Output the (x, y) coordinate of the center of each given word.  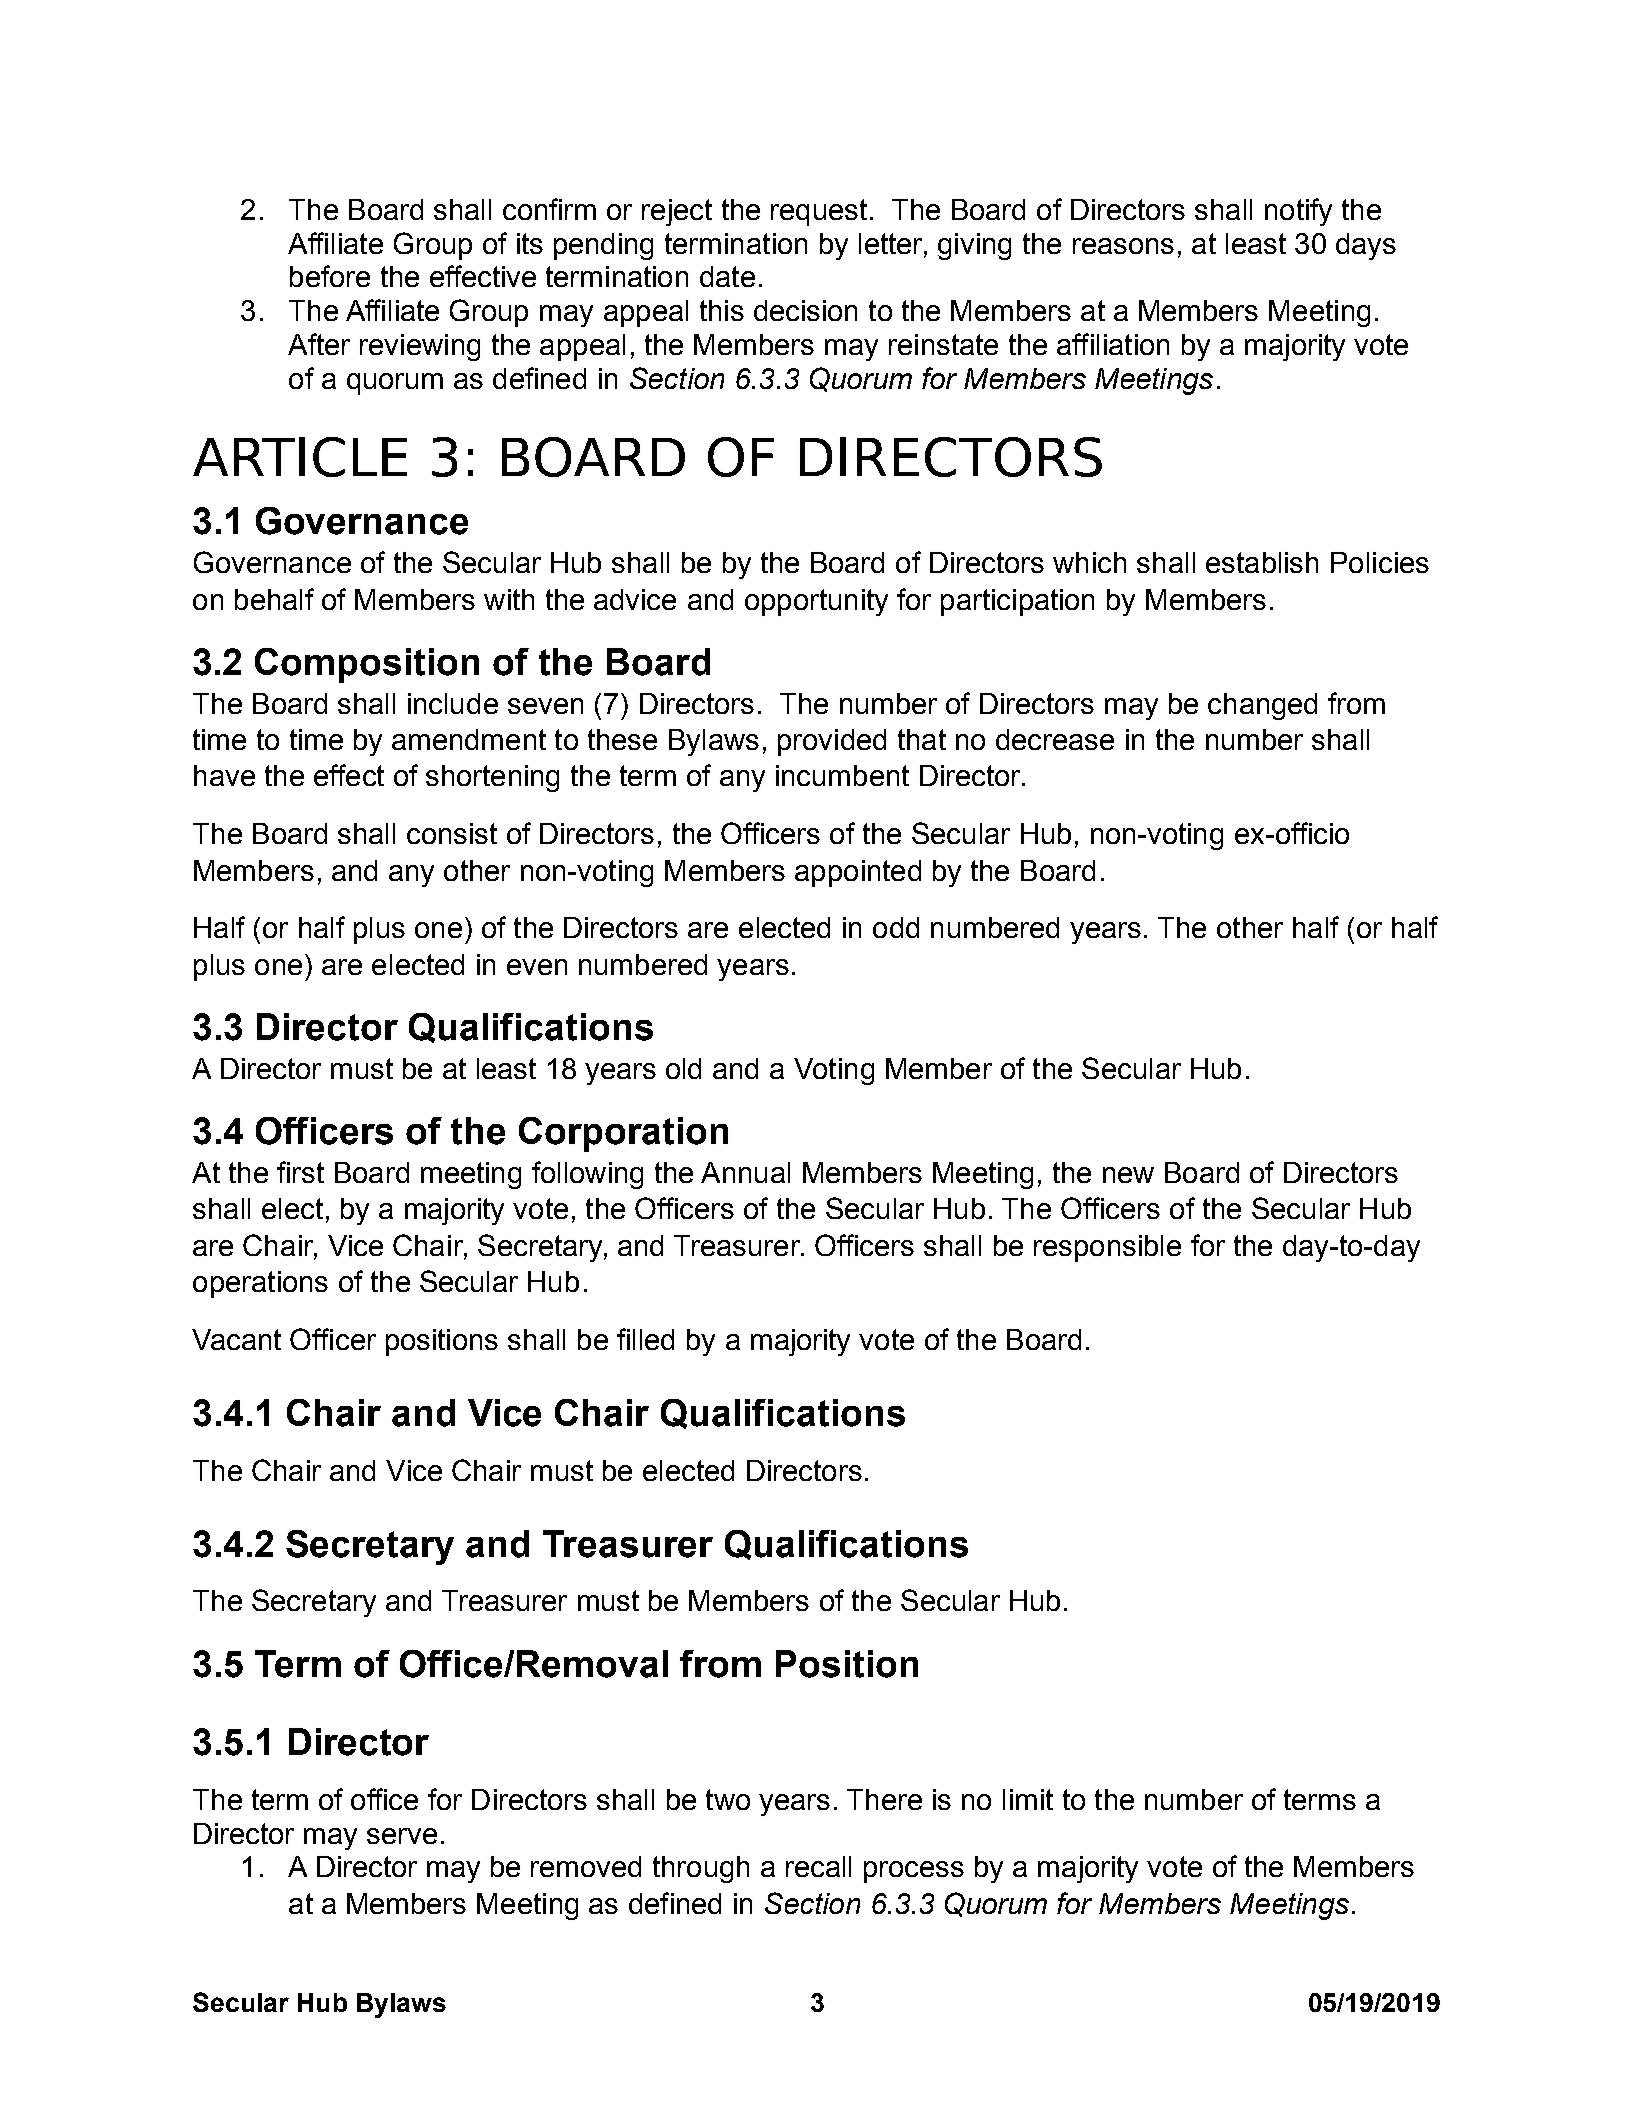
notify (1298, 212)
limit (1028, 1799)
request (819, 212)
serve (402, 1836)
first (300, 1172)
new (1128, 1175)
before (330, 276)
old (683, 1068)
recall (818, 1866)
